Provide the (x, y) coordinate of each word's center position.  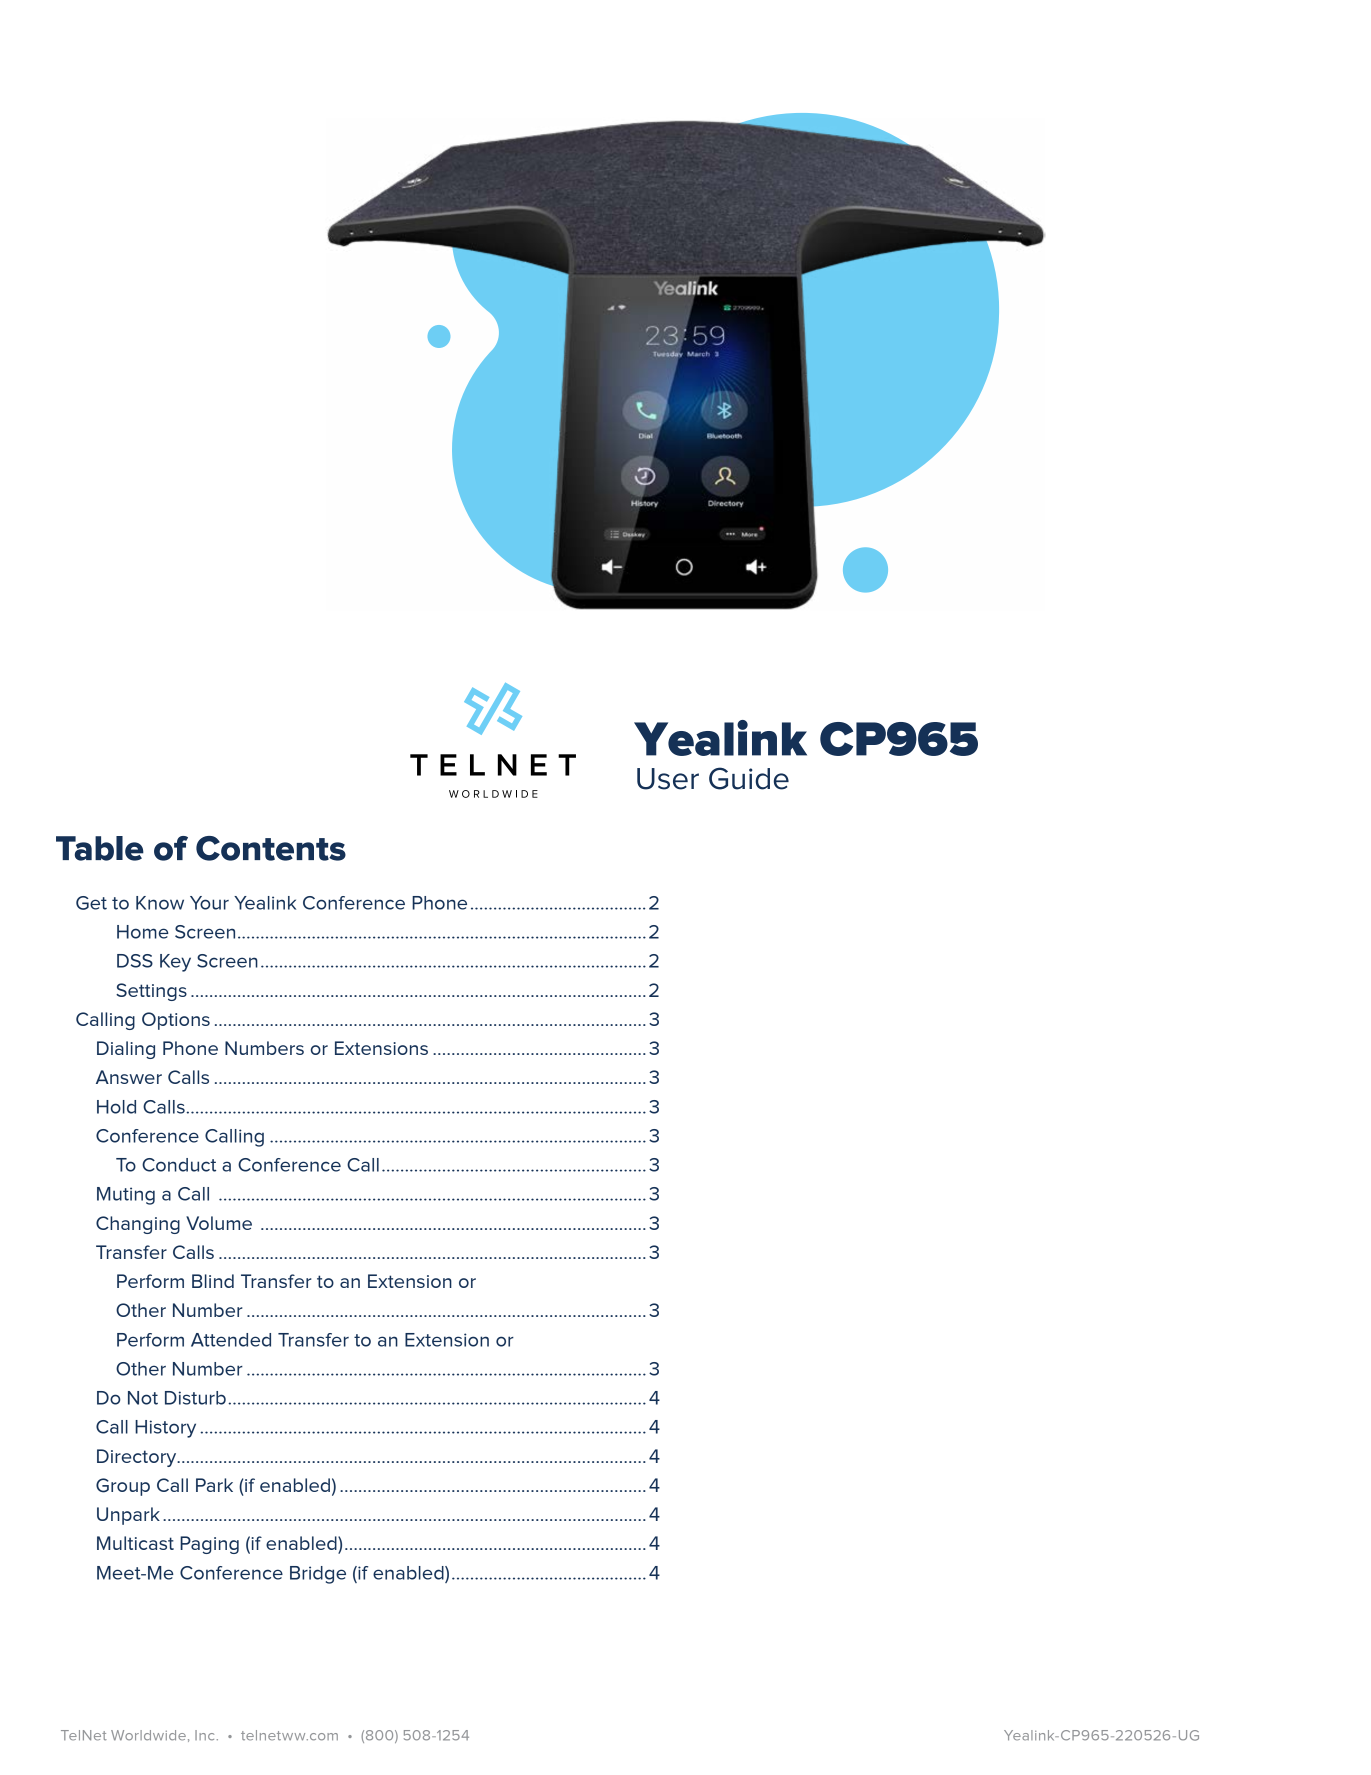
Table (100, 848)
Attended (231, 1340)
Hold (116, 1107)
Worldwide (148, 1735)
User (668, 779)
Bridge (318, 1575)
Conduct (179, 1165)
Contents (271, 848)
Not (143, 1398)
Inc (204, 1735)
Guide (749, 778)
